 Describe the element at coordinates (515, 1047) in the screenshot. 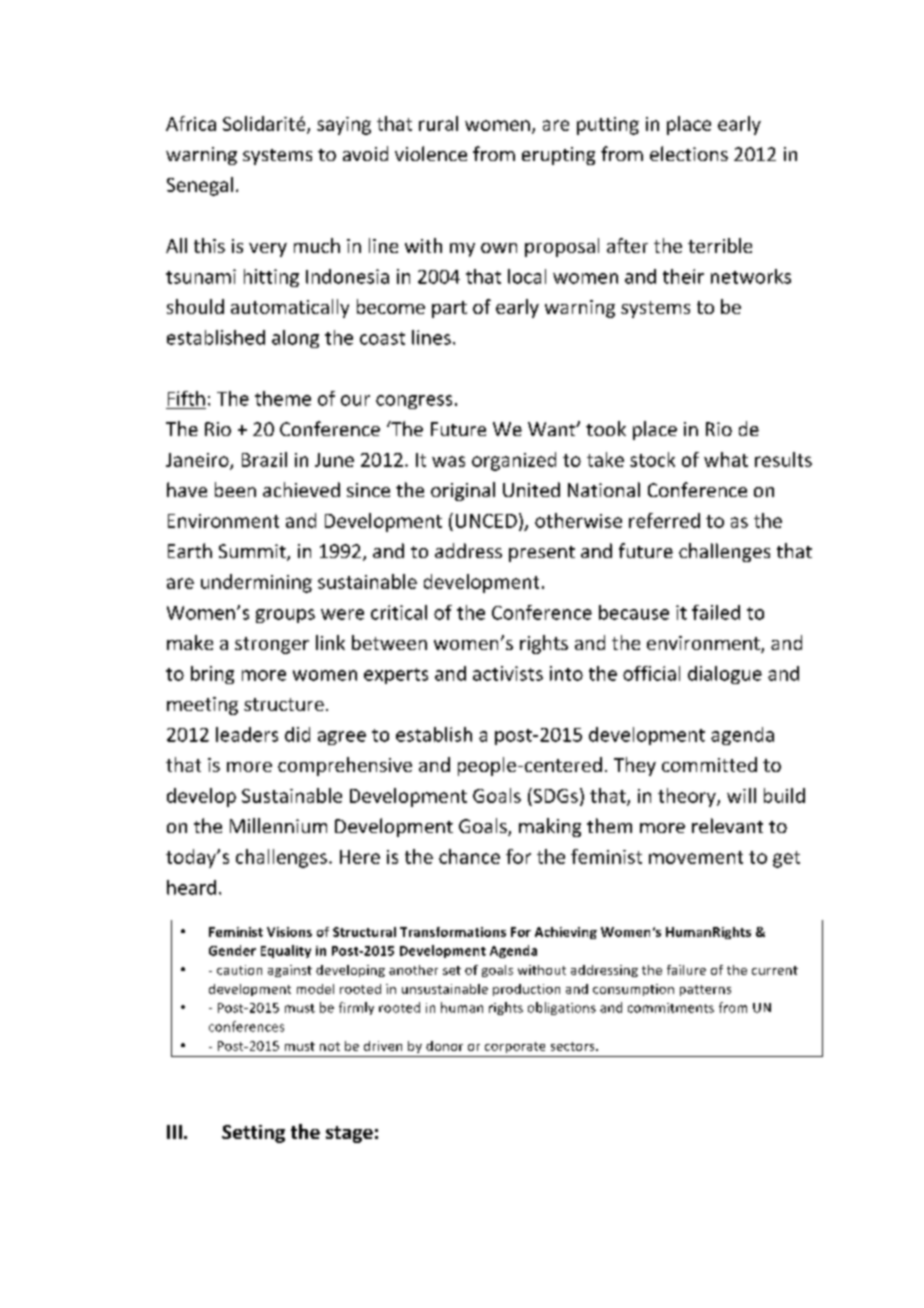

I see `corporate` at that location.
